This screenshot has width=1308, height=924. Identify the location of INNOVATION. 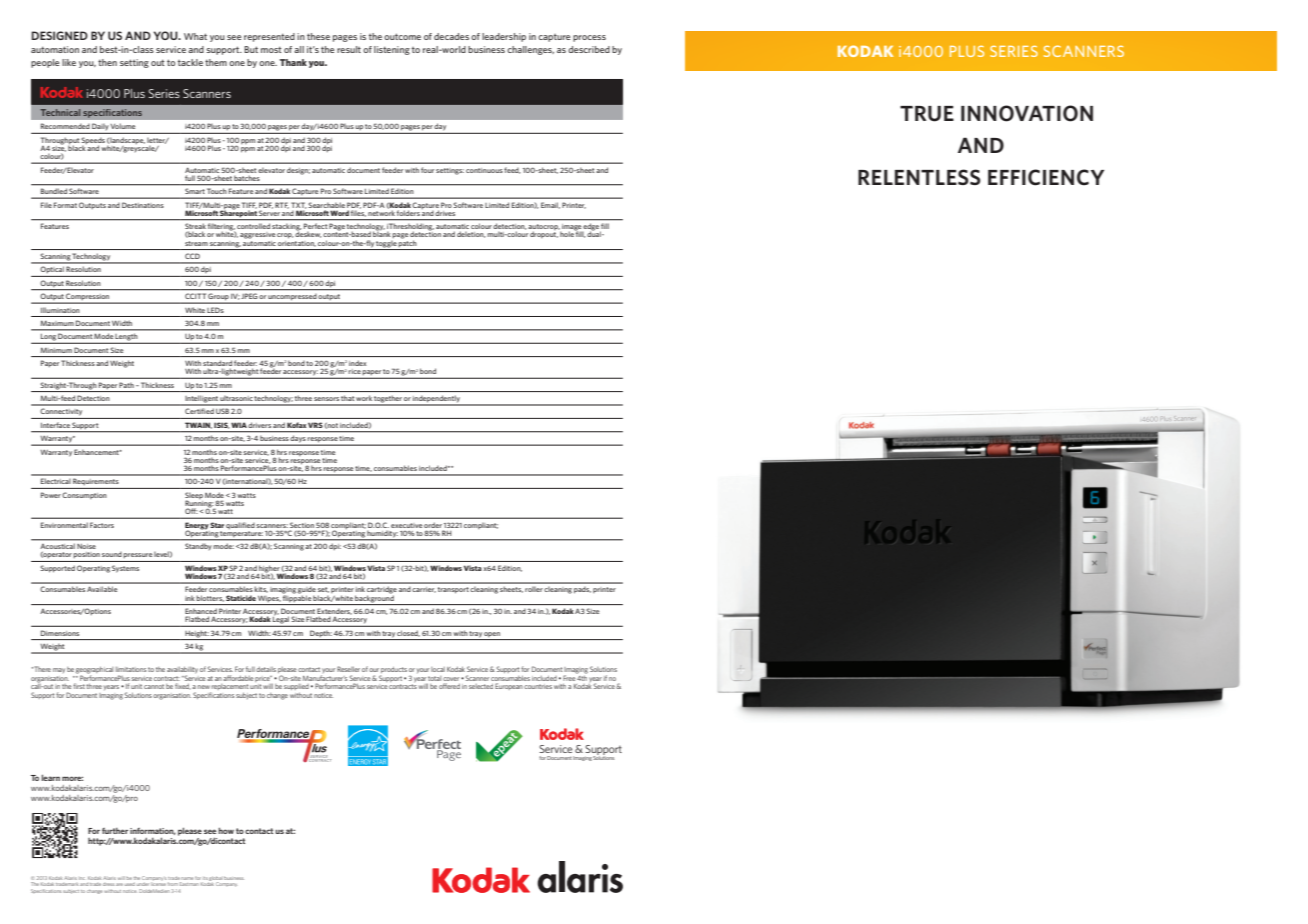
(1027, 113).
